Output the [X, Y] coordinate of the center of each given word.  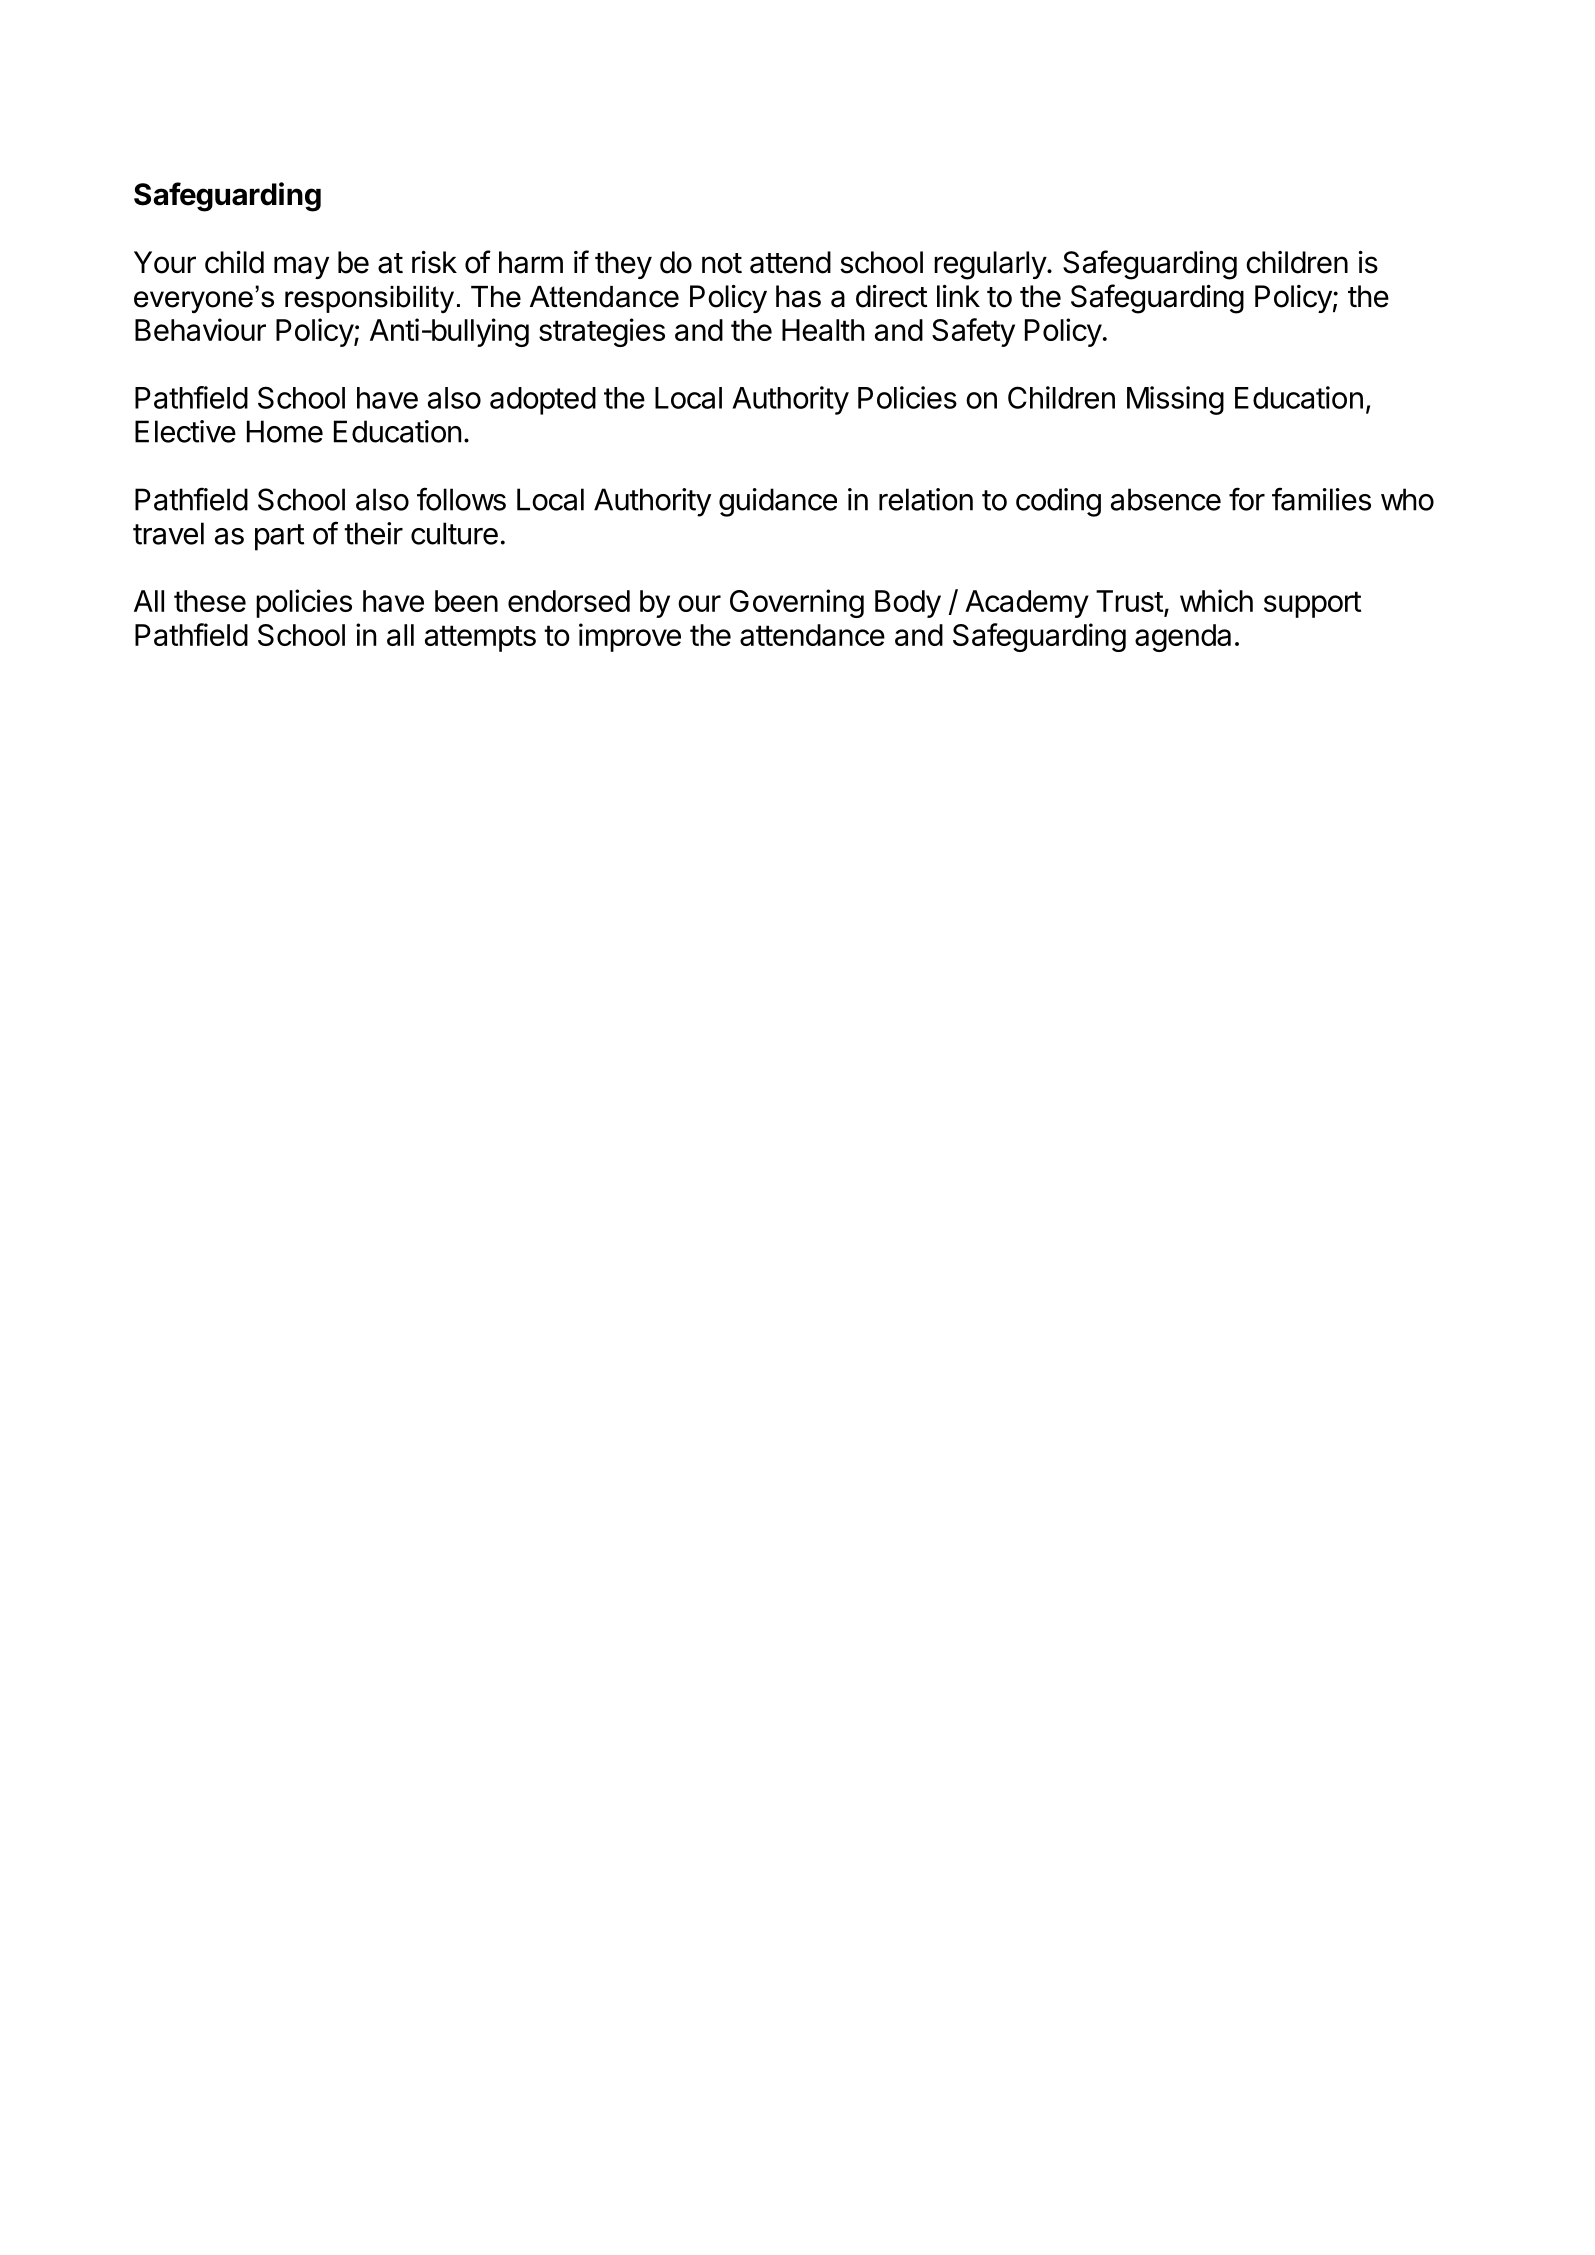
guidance [778, 502]
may [301, 267]
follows [461, 499]
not [722, 263]
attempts [480, 638]
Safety [973, 332]
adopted [543, 401]
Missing [1175, 400]
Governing [797, 603]
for [1247, 499]
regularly [991, 265]
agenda [1183, 638]
